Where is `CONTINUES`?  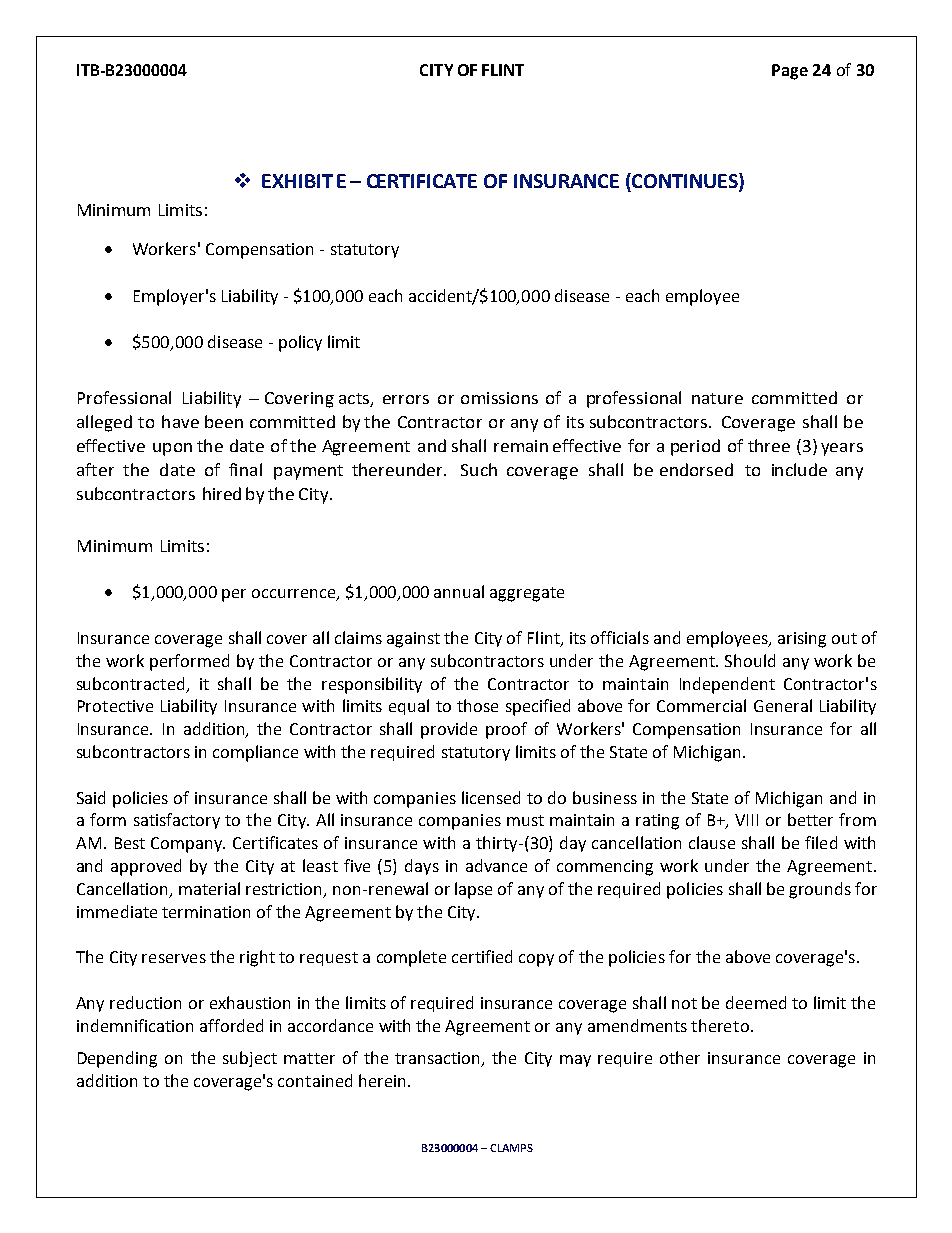 CONTINUES is located at coordinates (685, 182).
